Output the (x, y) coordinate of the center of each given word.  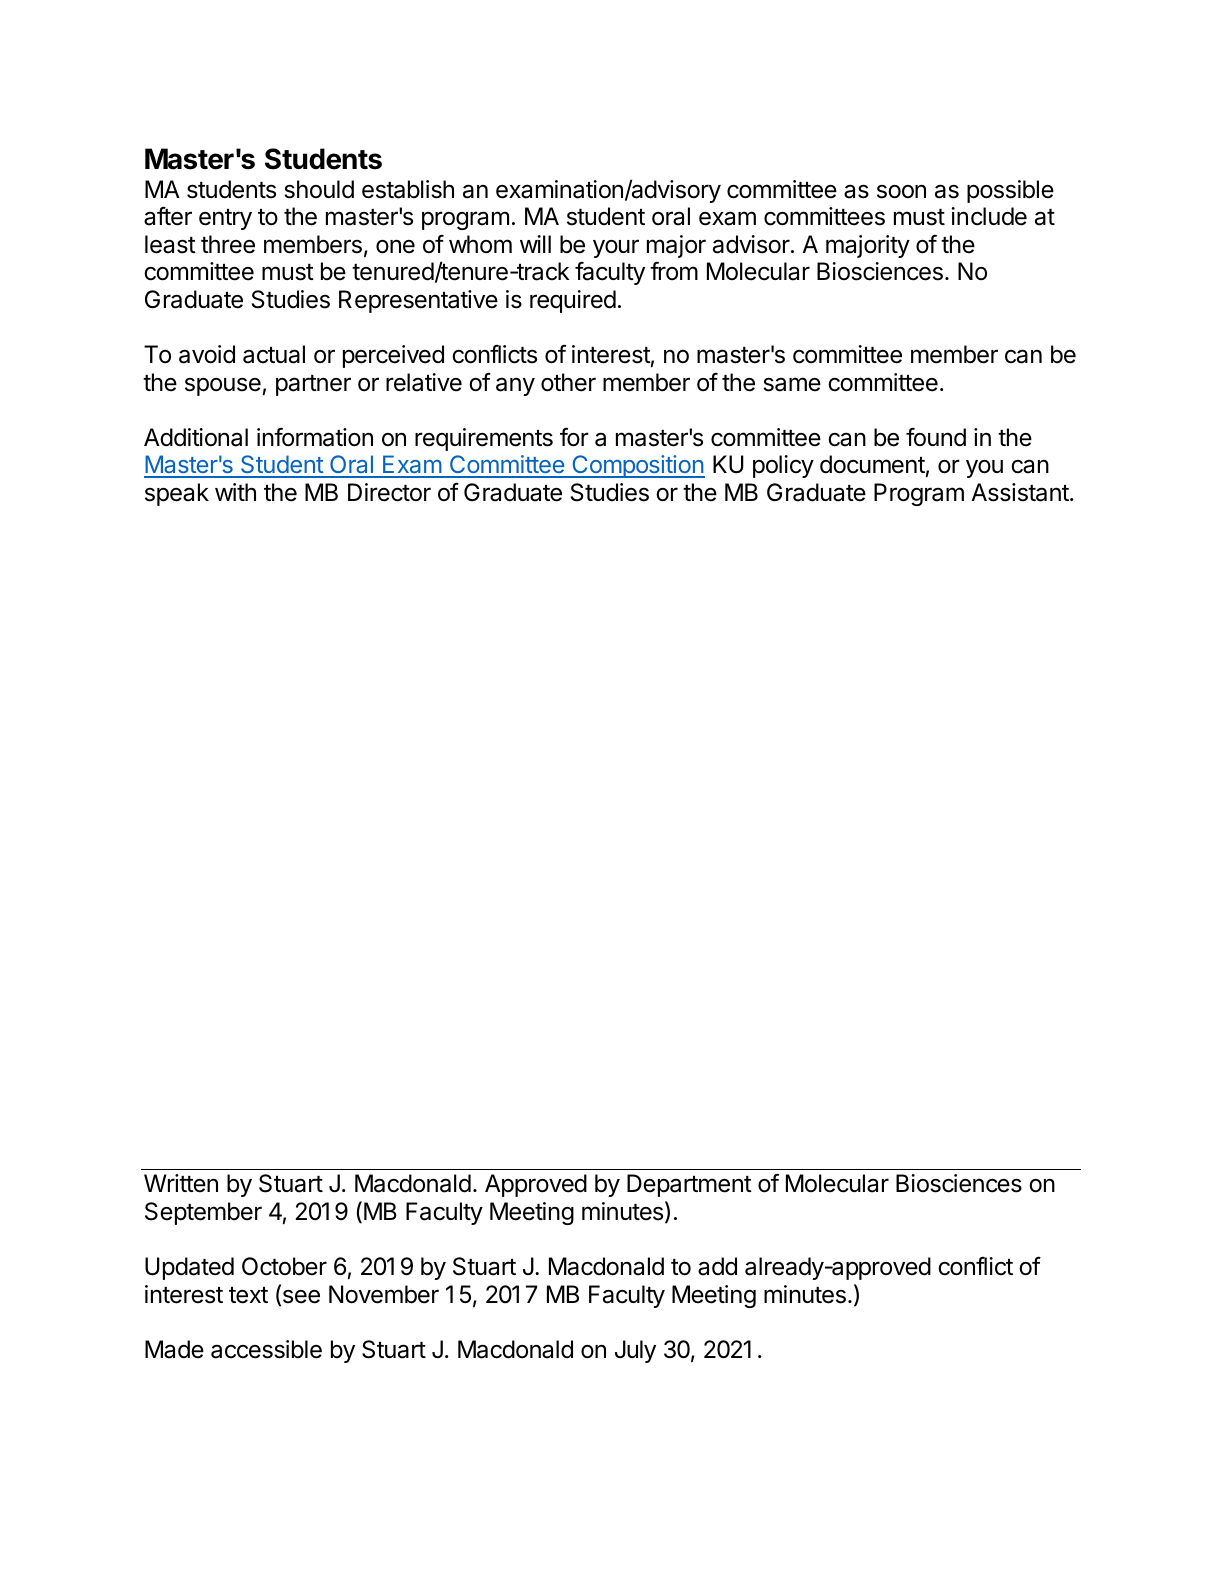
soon (901, 191)
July (635, 1351)
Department (689, 1185)
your (616, 248)
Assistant (1021, 492)
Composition (637, 466)
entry (225, 219)
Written (181, 1183)
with (235, 492)
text (248, 1295)
